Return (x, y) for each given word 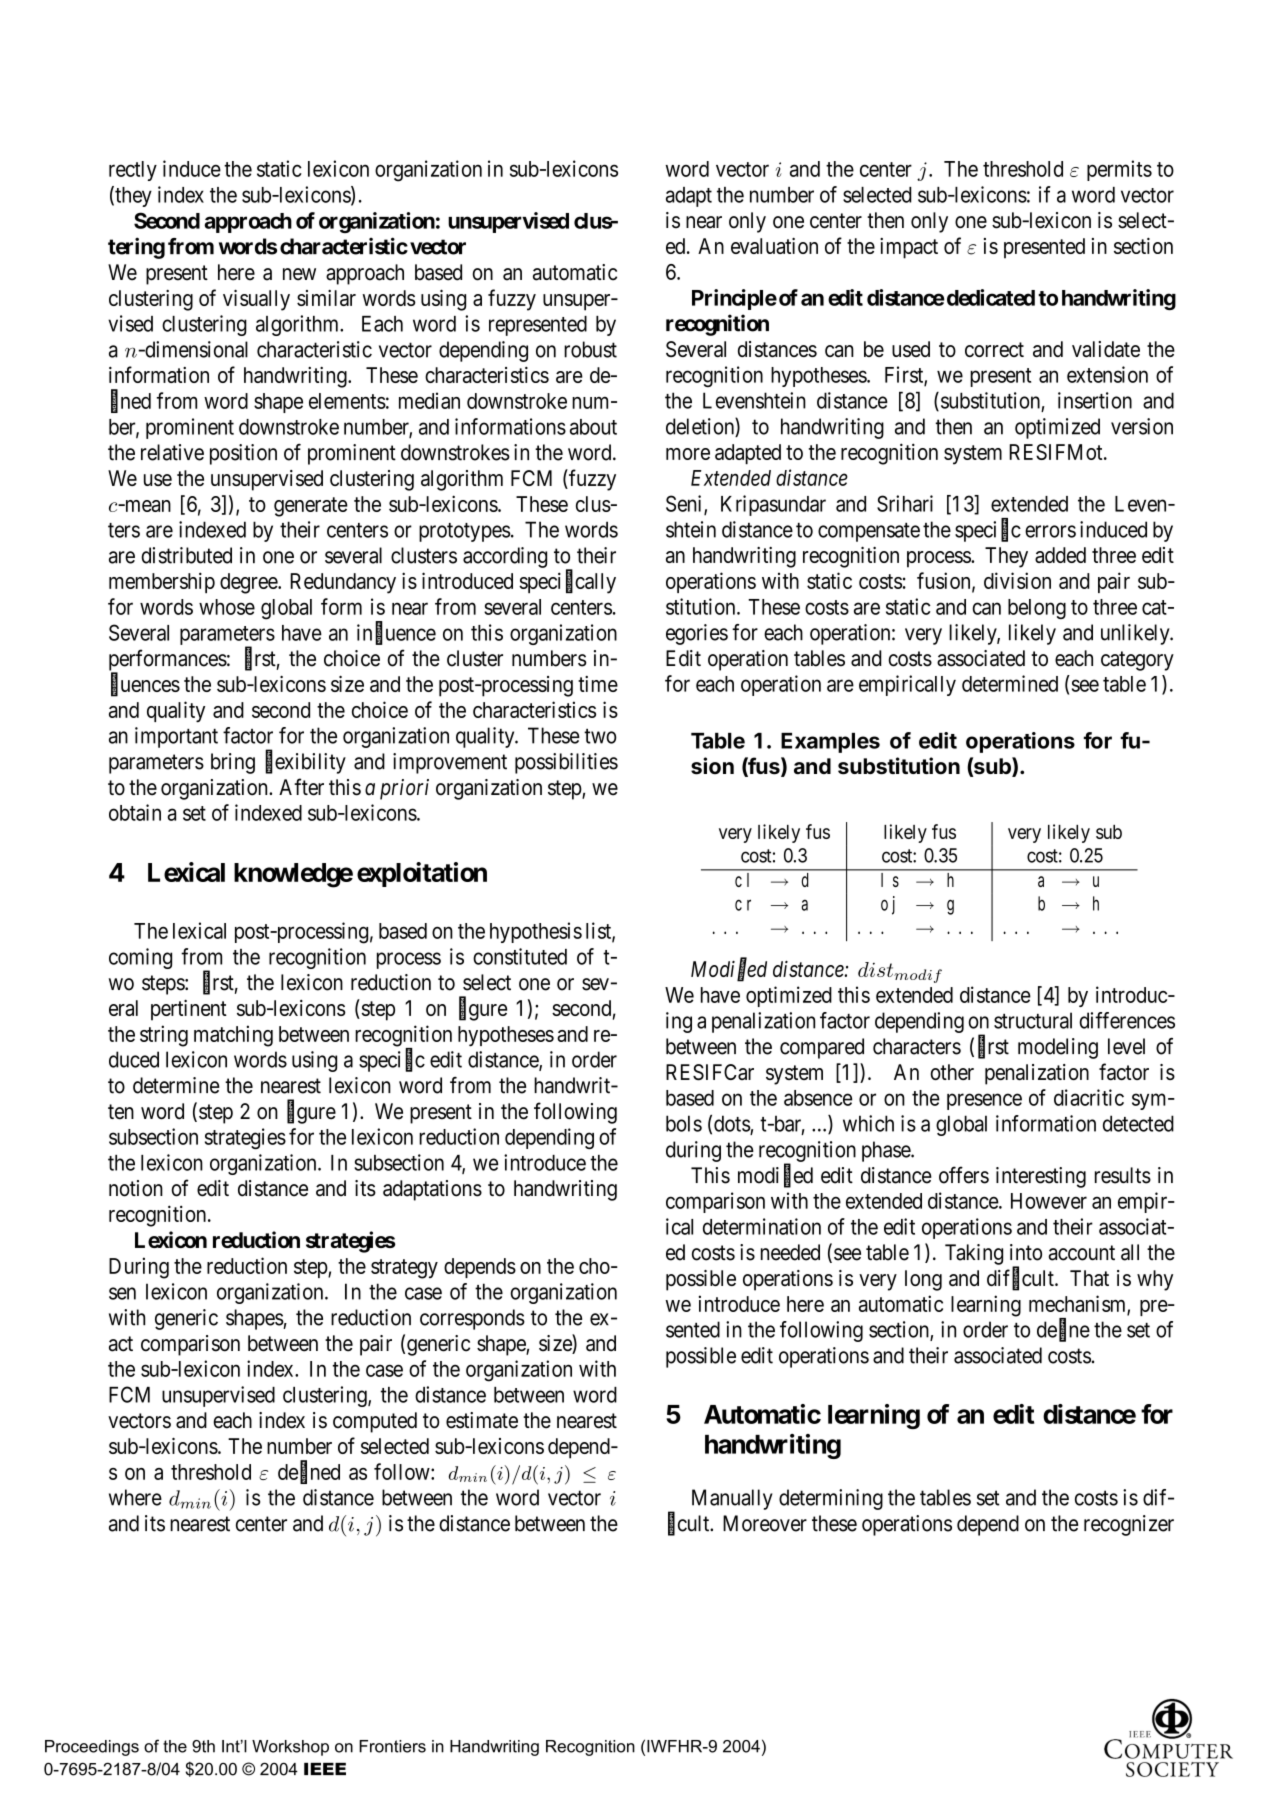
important (176, 737)
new (299, 274)
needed (790, 1252)
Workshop (290, 1748)
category (1137, 661)
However (1049, 1201)
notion (136, 1188)
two (600, 736)
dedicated (989, 297)
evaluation (774, 246)
